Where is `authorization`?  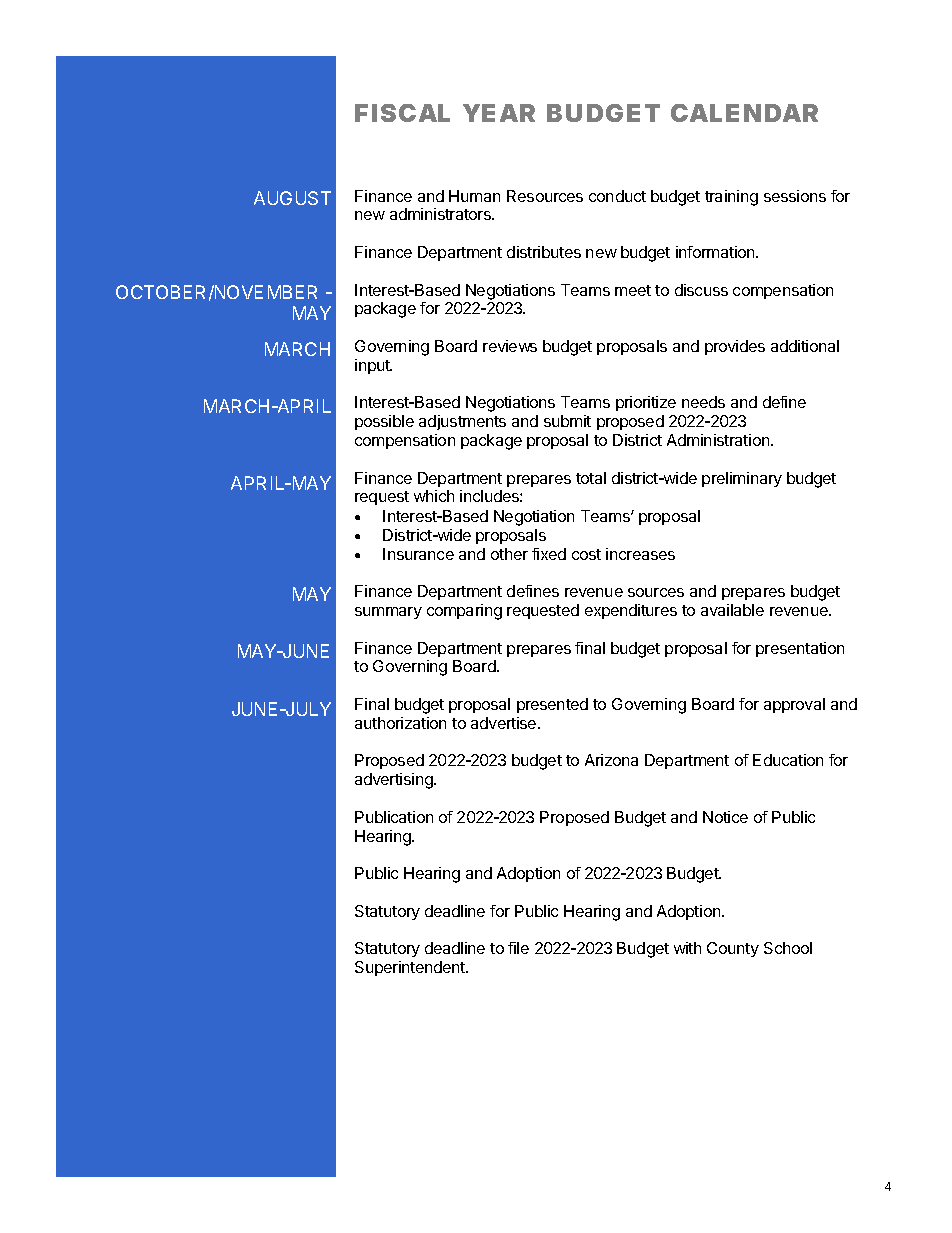
authorization is located at coordinates (400, 723).
